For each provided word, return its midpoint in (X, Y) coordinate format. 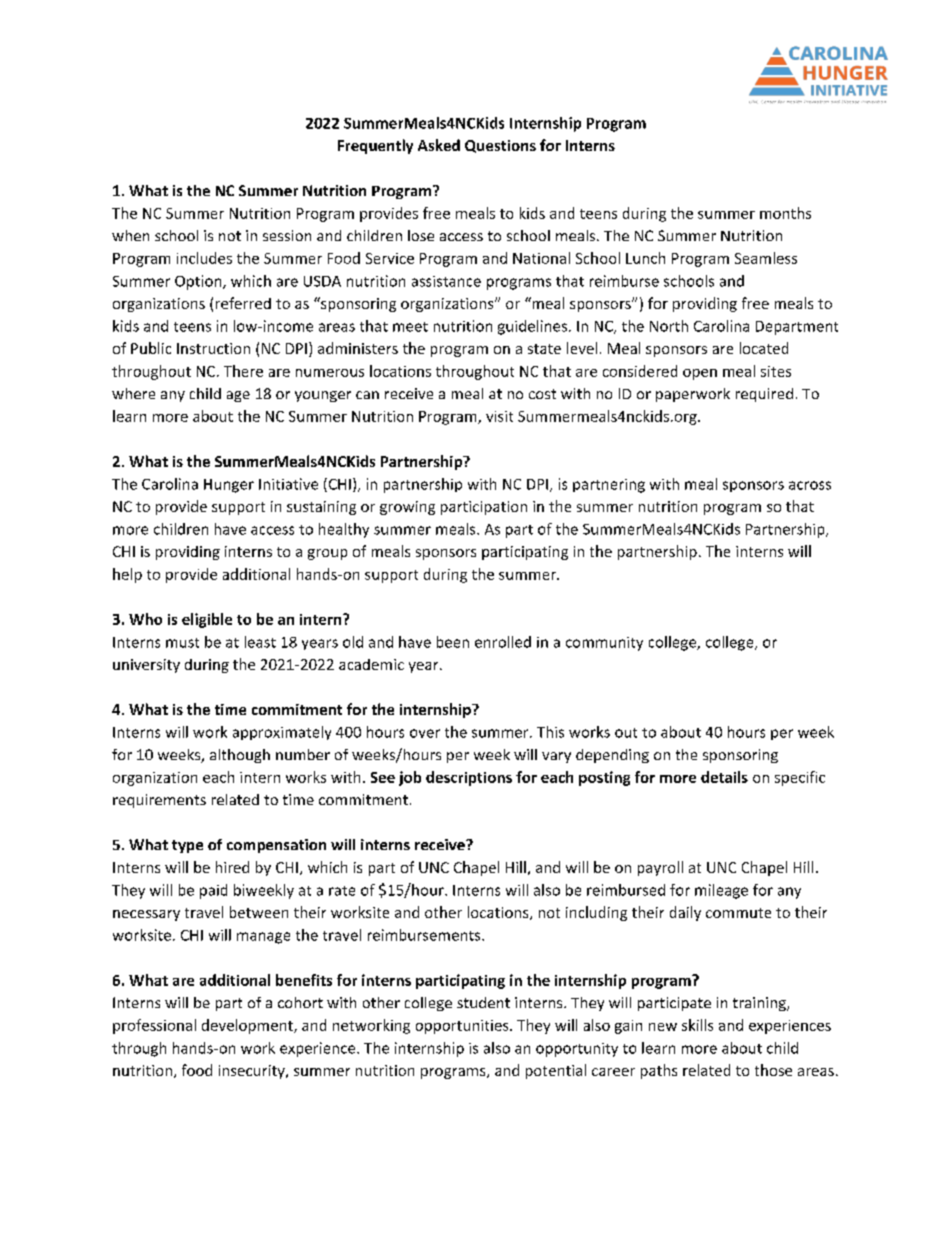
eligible (207, 620)
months (785, 213)
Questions (500, 146)
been (453, 642)
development (248, 1026)
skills (697, 1025)
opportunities (463, 1027)
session (287, 235)
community (604, 644)
